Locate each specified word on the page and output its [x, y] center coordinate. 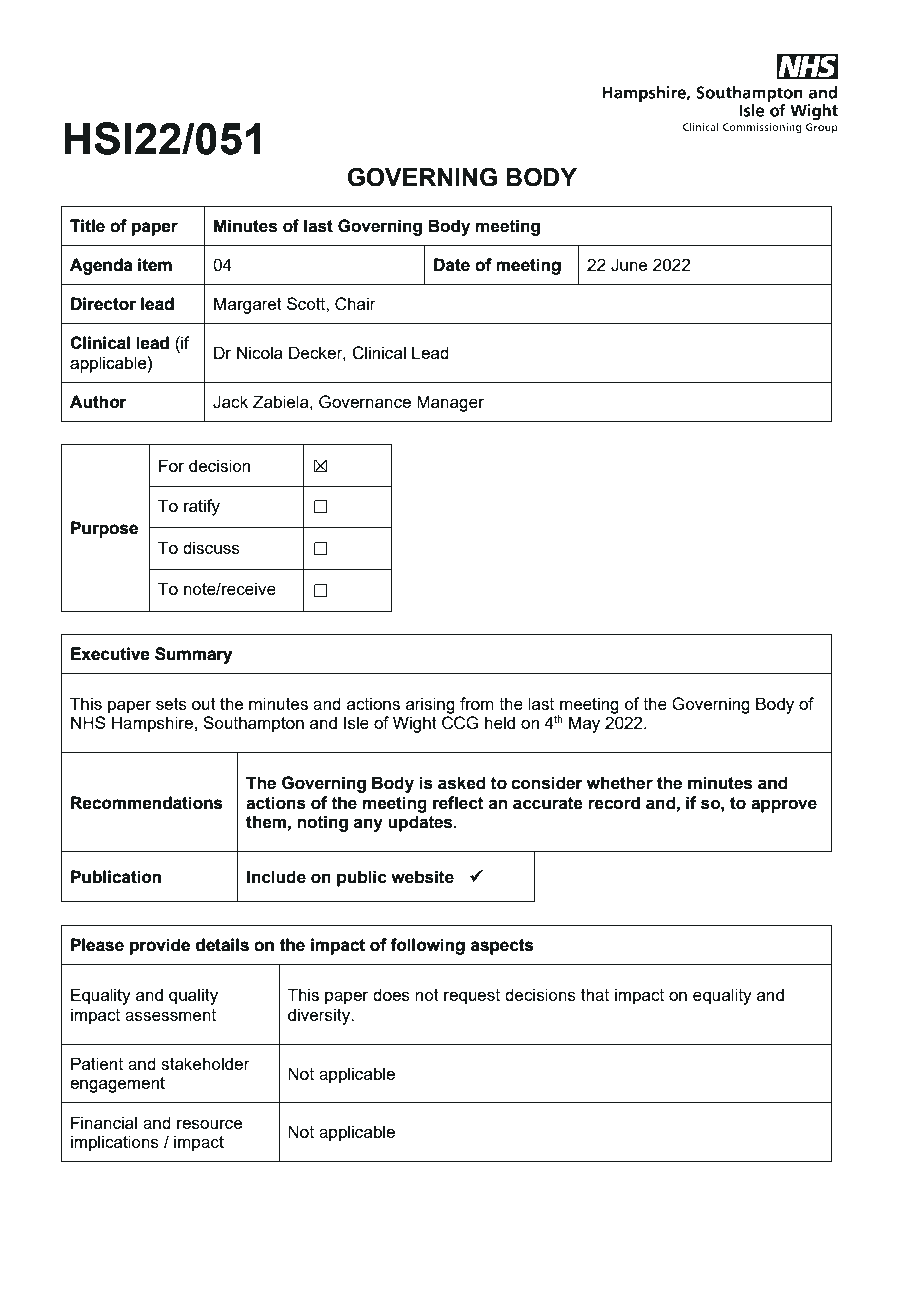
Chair [355, 304]
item [155, 265]
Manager [450, 403]
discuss [211, 547]
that [595, 994]
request [472, 997]
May [584, 724]
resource [210, 1124]
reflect [458, 803]
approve [784, 806]
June [629, 265]
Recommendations [146, 803]
